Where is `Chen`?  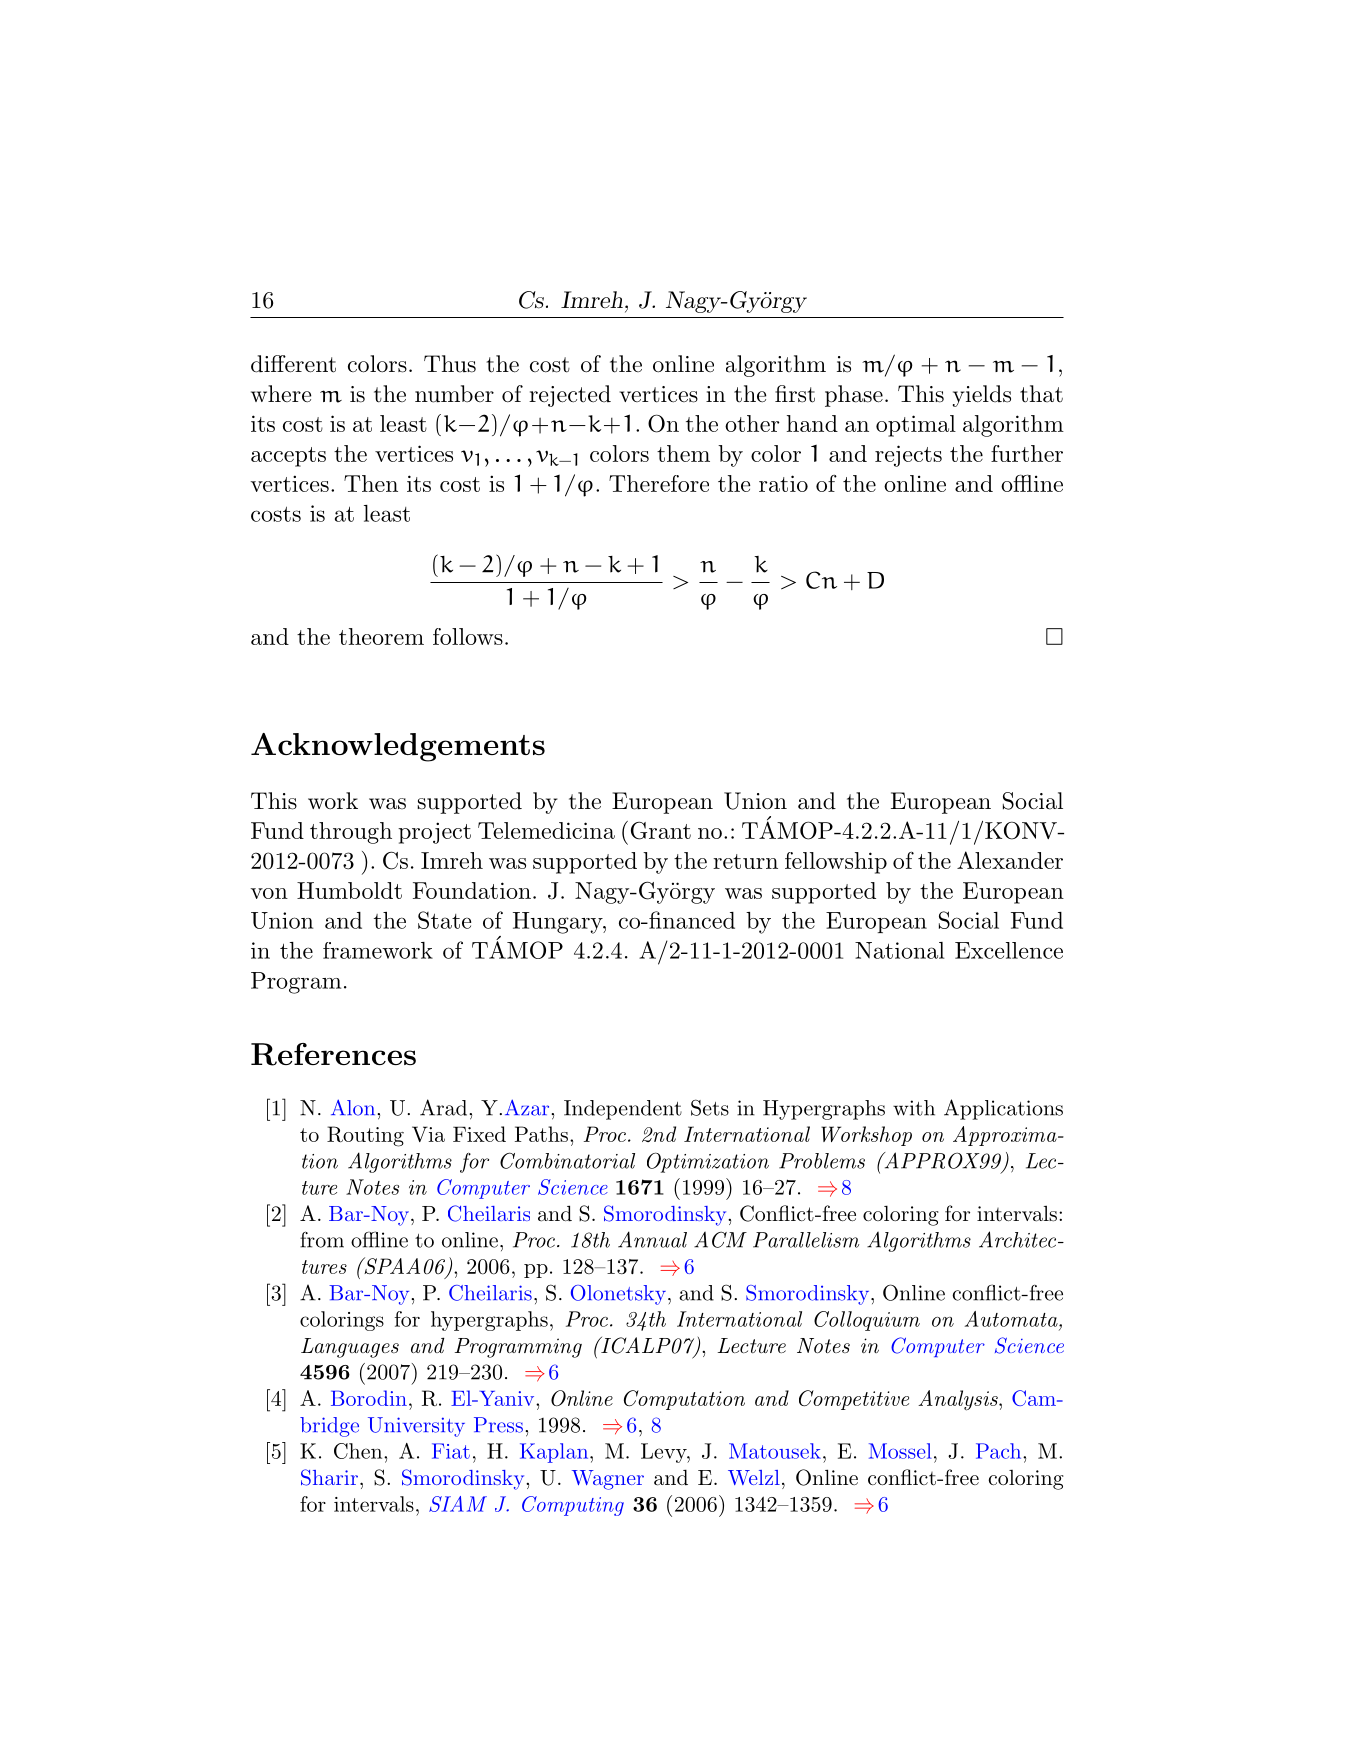
Chen is located at coordinates (359, 1451).
